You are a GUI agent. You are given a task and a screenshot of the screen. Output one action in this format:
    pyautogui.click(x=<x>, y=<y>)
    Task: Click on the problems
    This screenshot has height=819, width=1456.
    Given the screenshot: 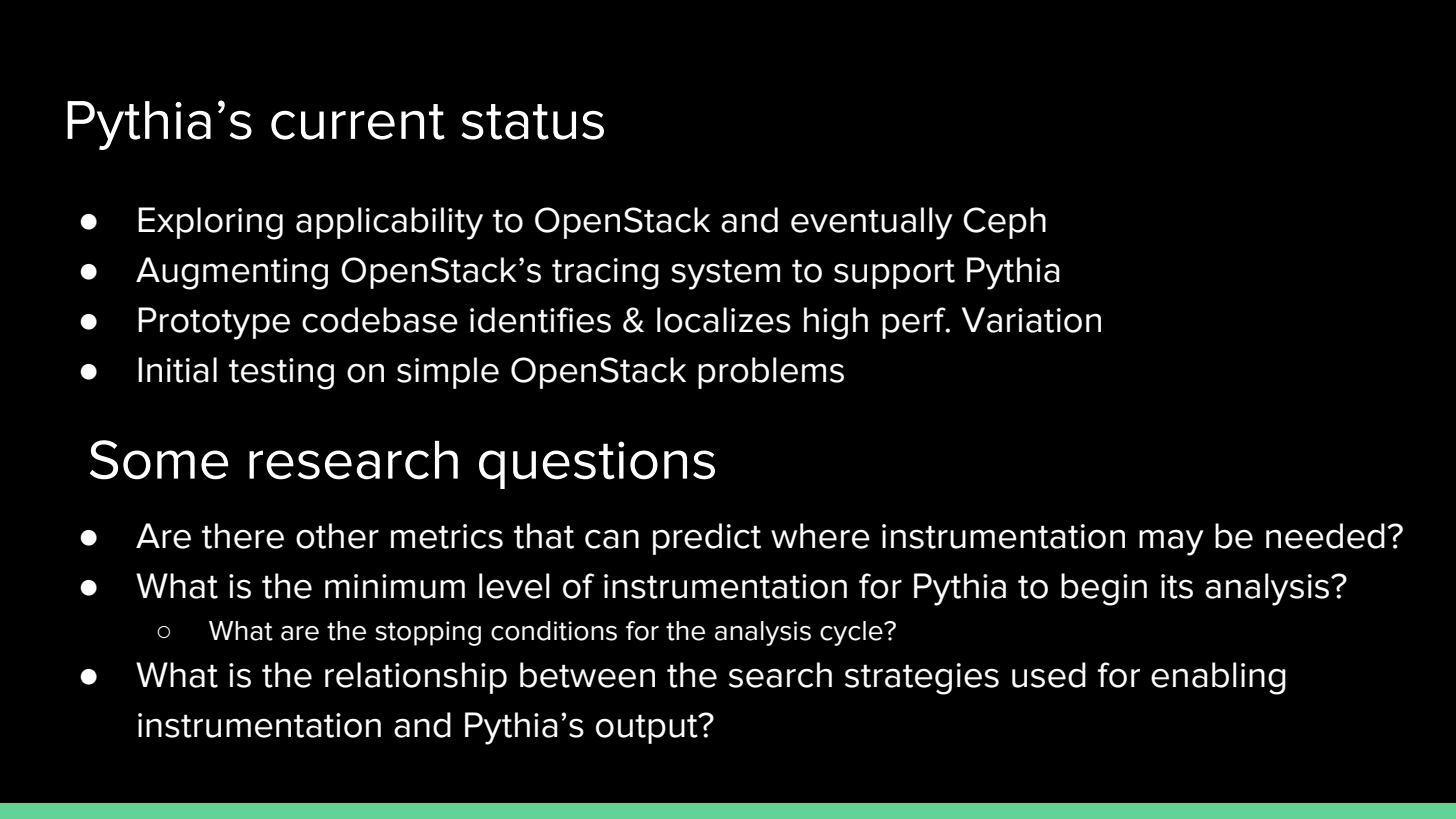 What is the action you would take?
    pyautogui.click(x=771, y=373)
